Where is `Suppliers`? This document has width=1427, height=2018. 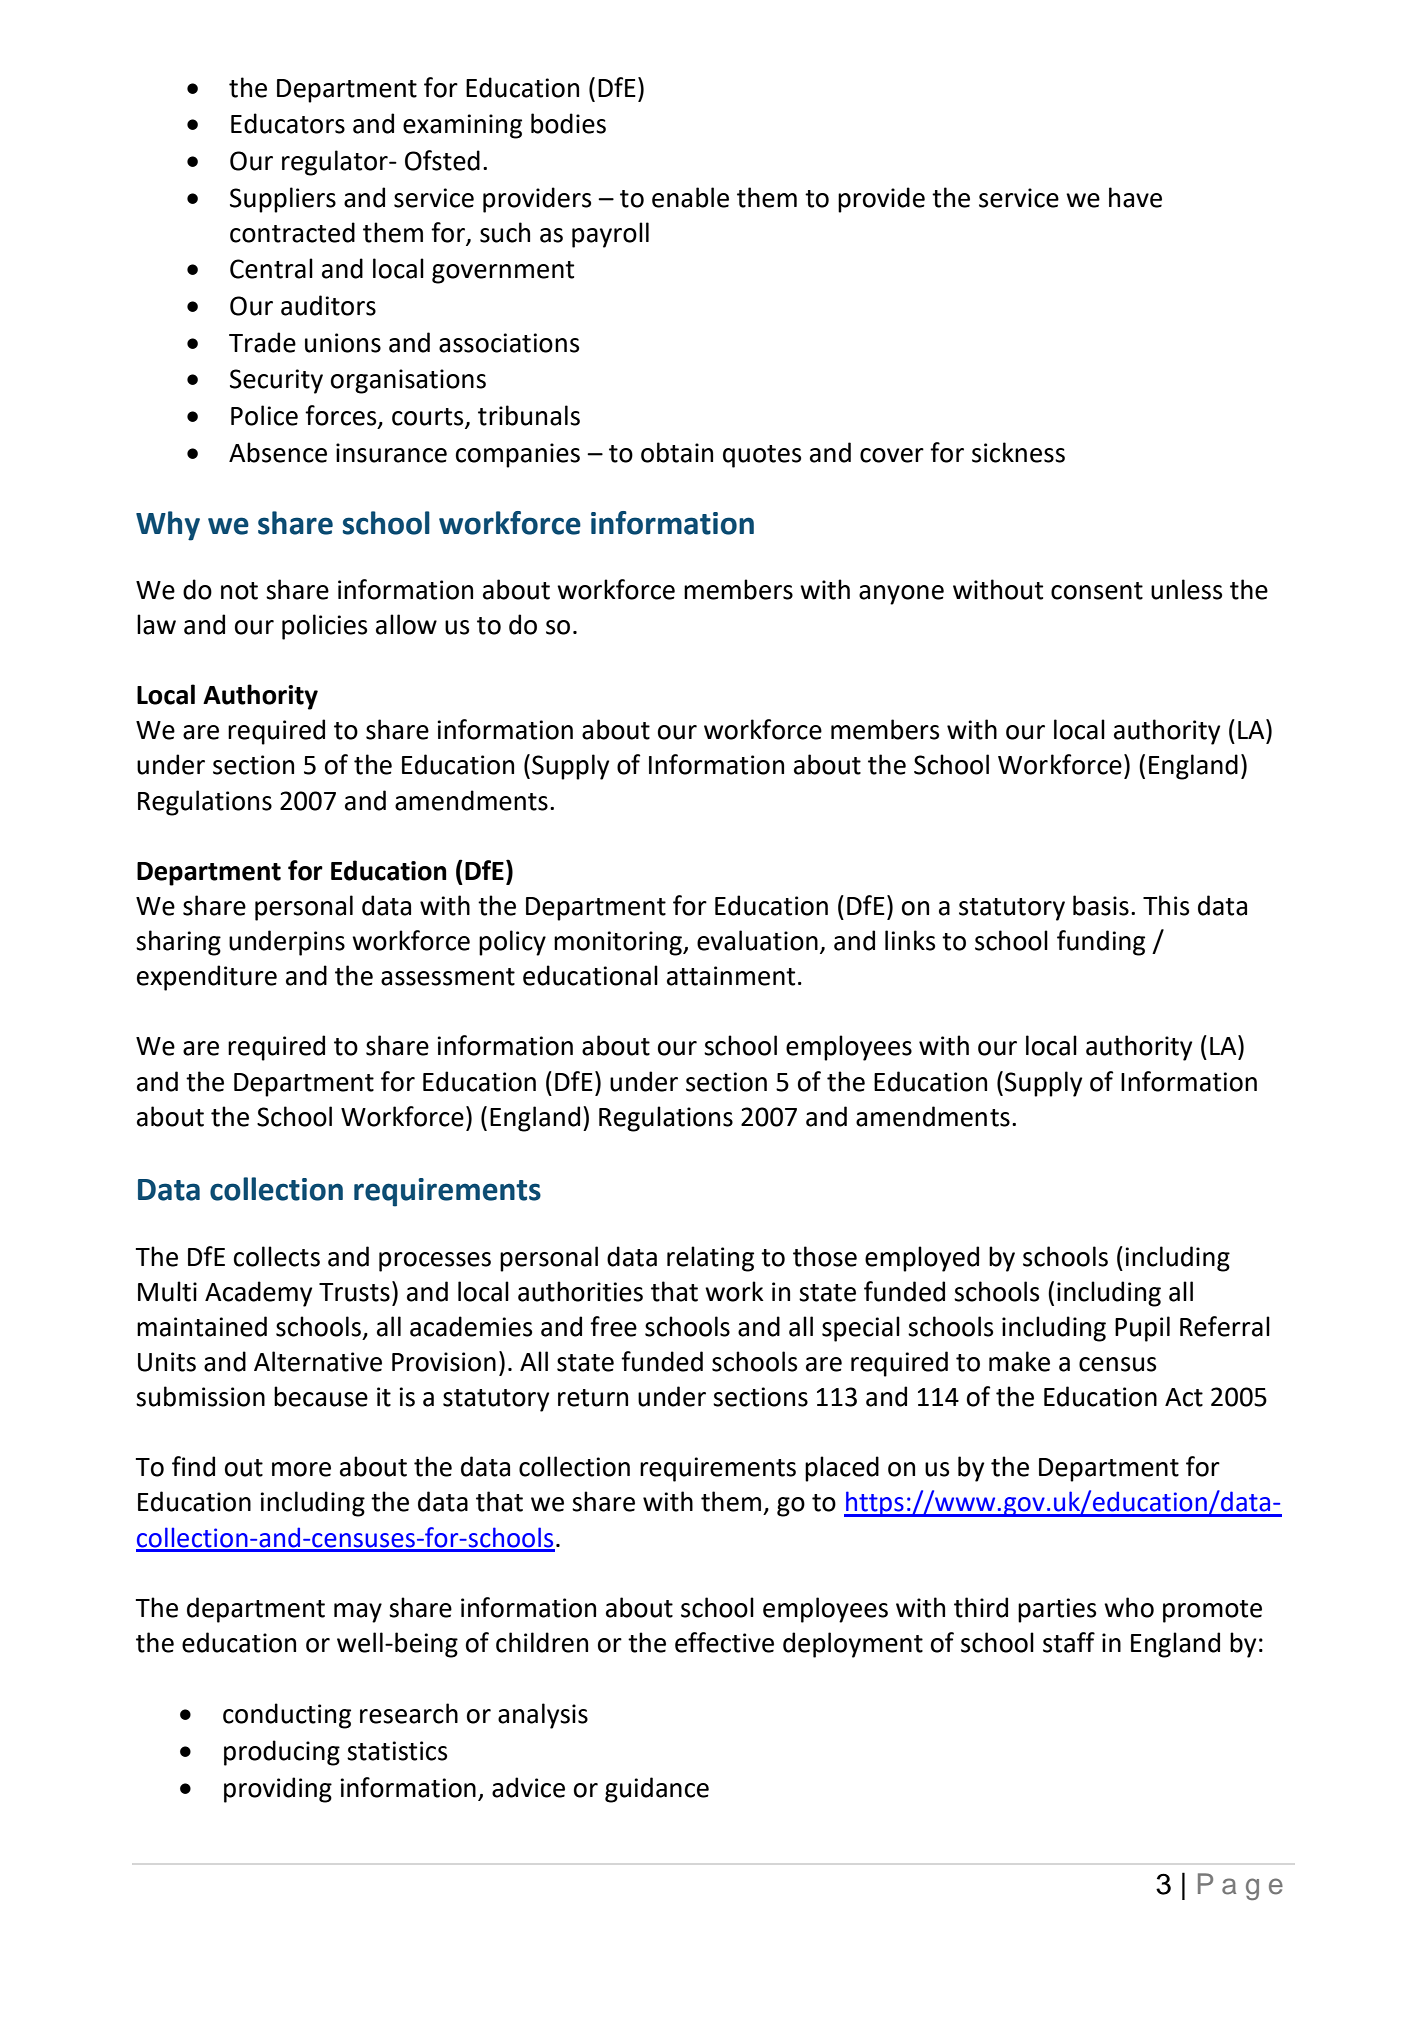 Suppliers is located at coordinates (283, 200).
